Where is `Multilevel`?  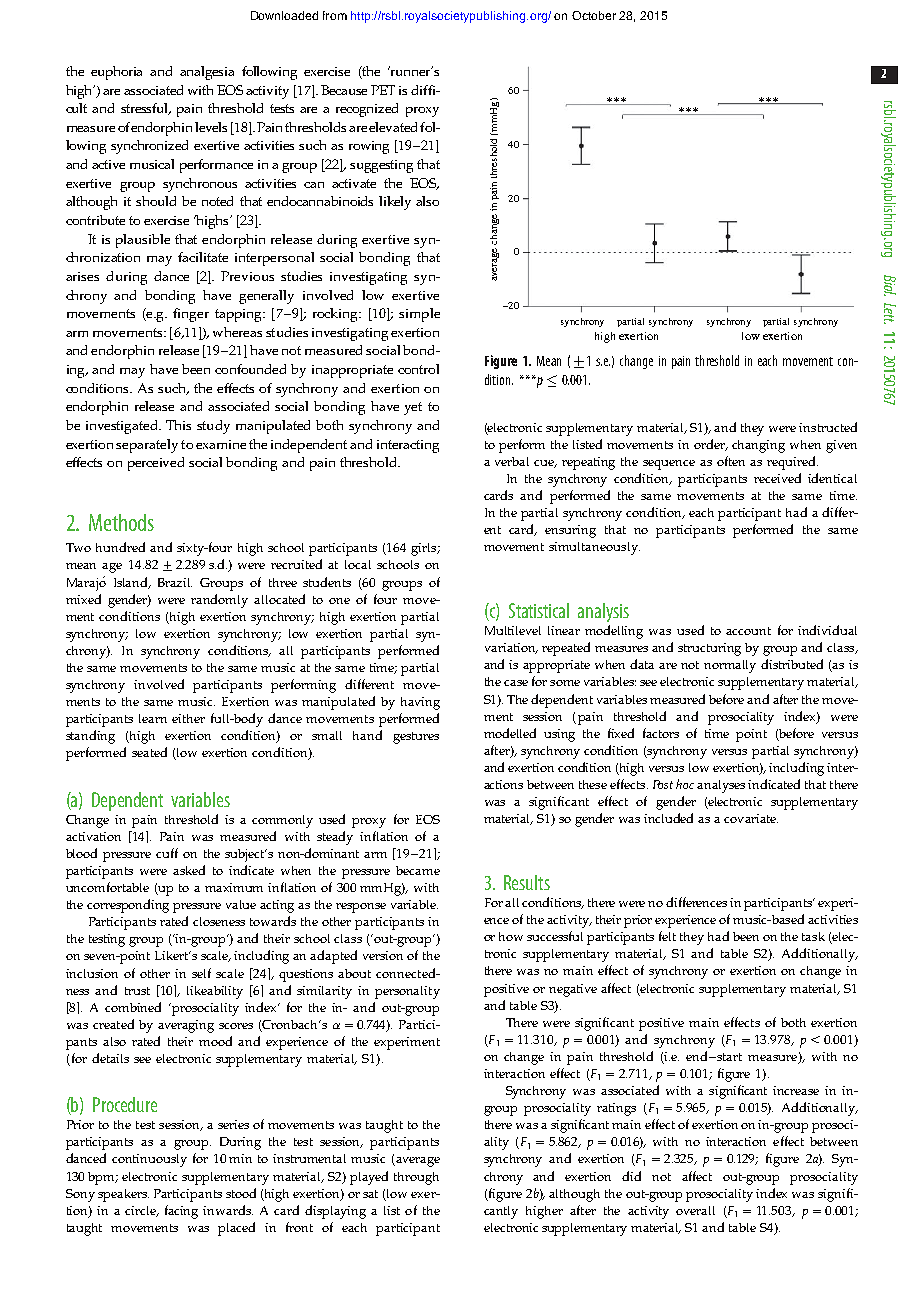
Multilevel is located at coordinates (513, 630).
